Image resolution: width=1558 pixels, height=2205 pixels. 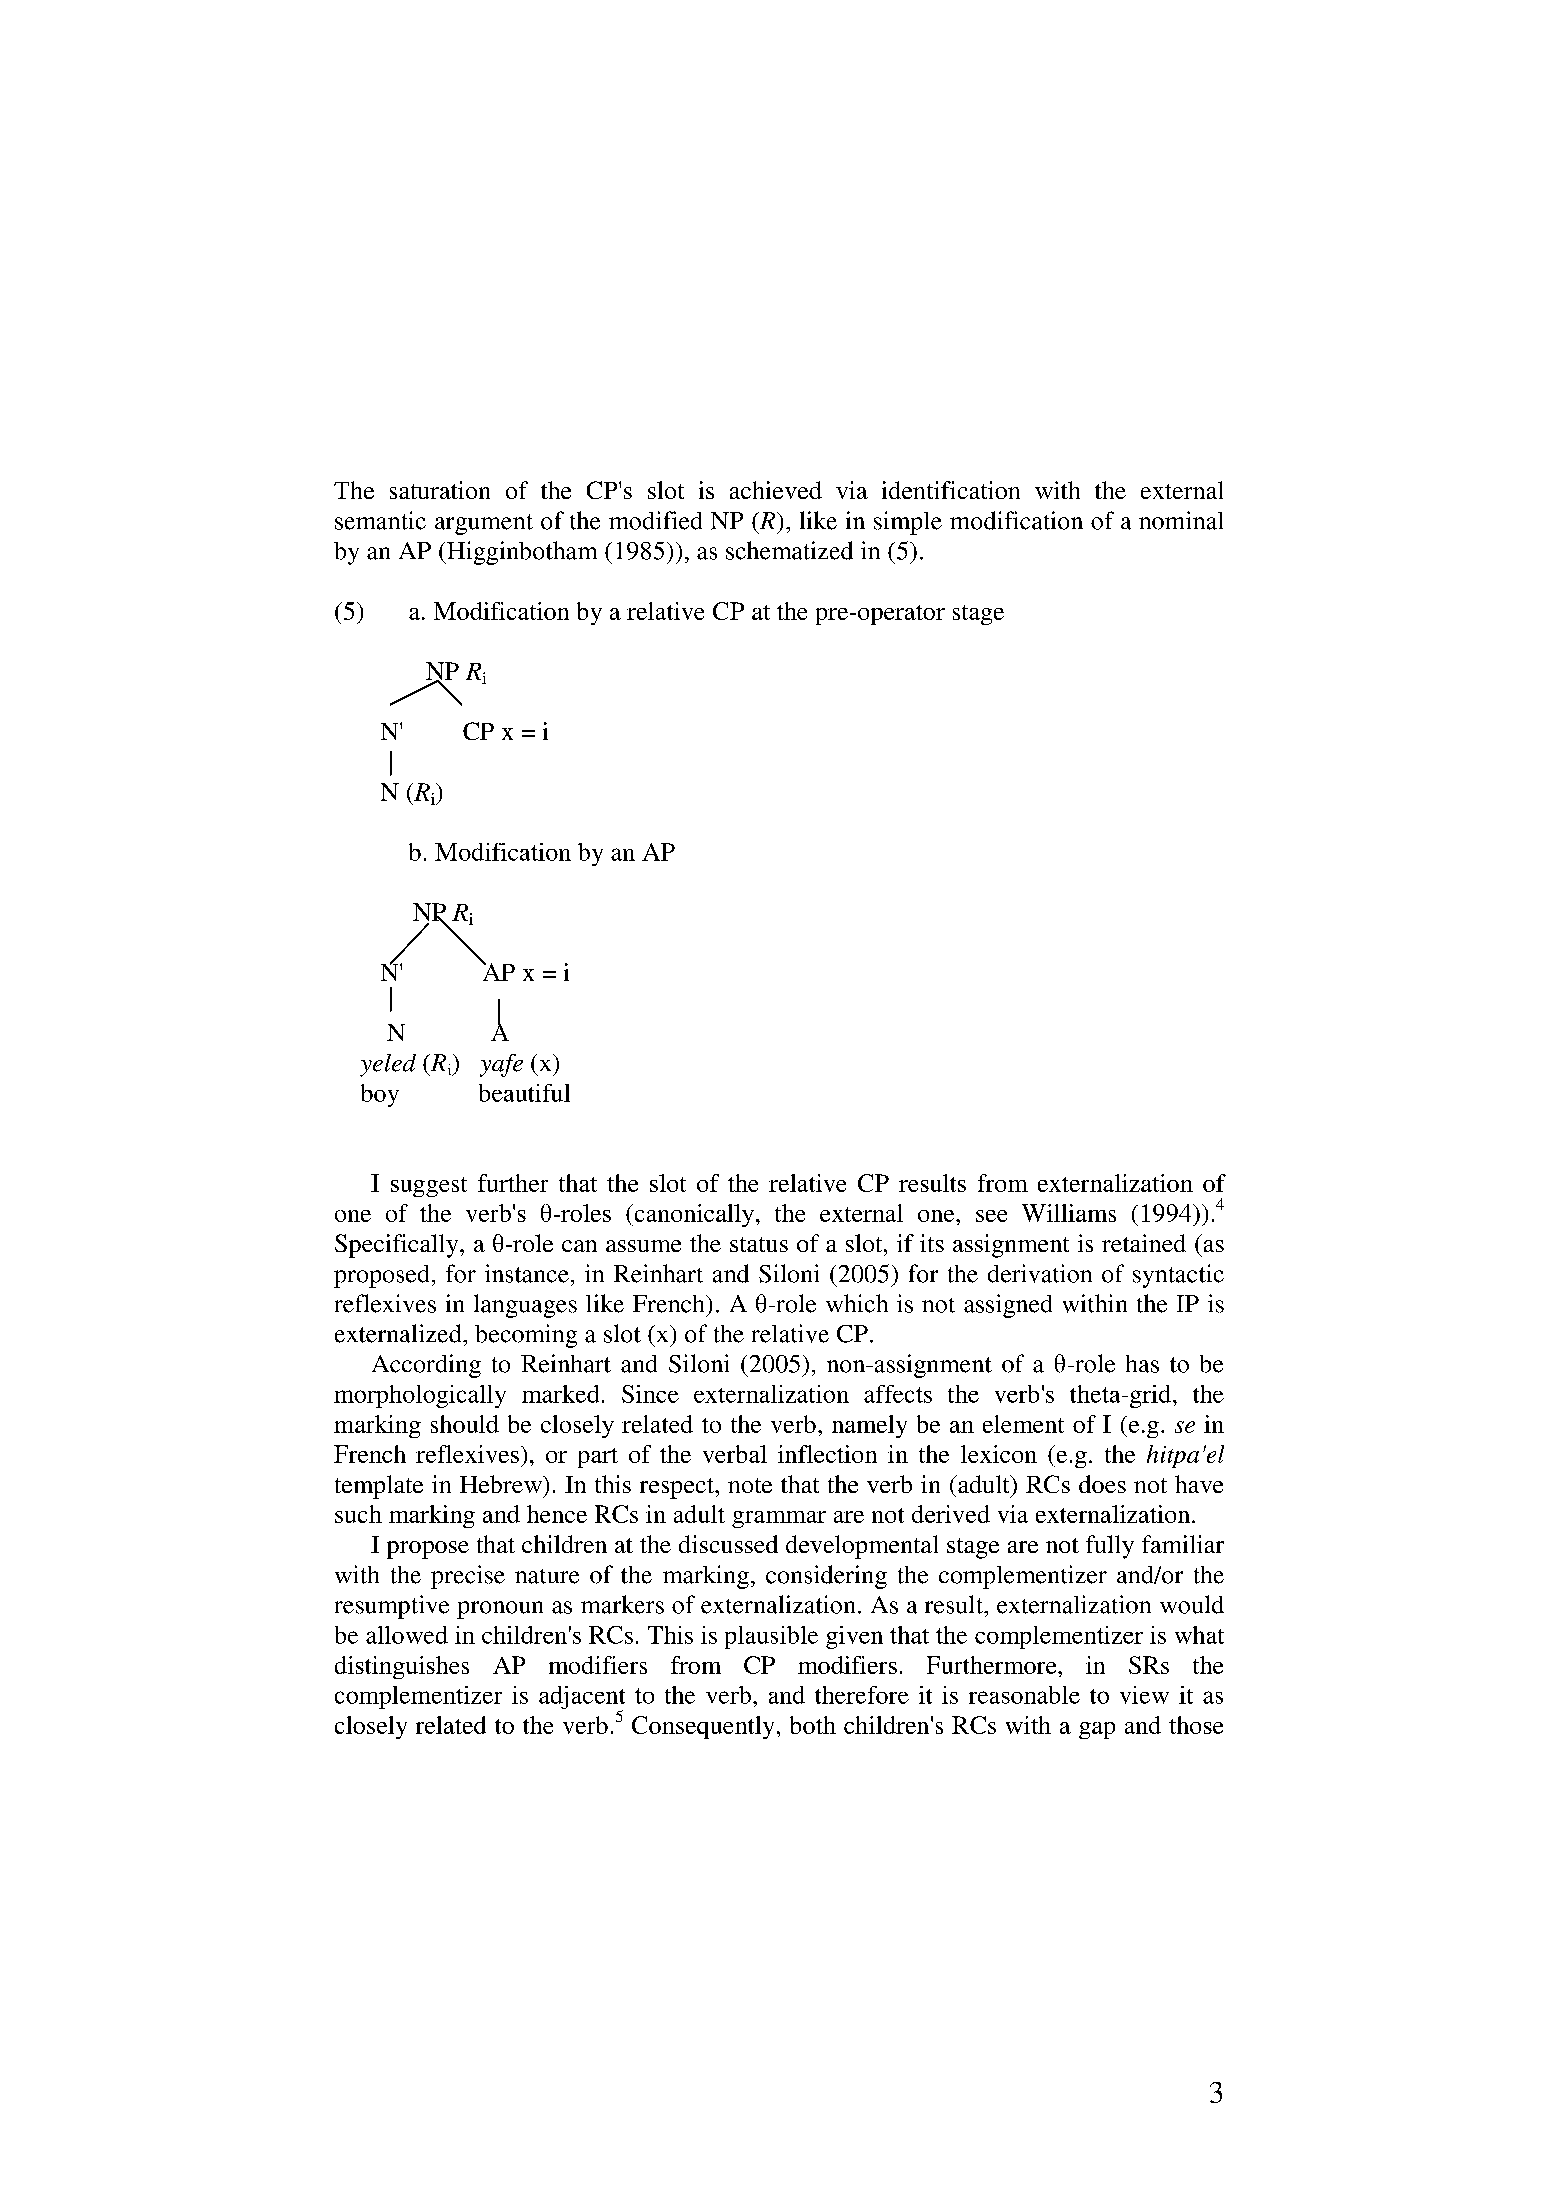 What do you see at coordinates (1181, 520) in the document?
I see `nominal` at bounding box center [1181, 520].
